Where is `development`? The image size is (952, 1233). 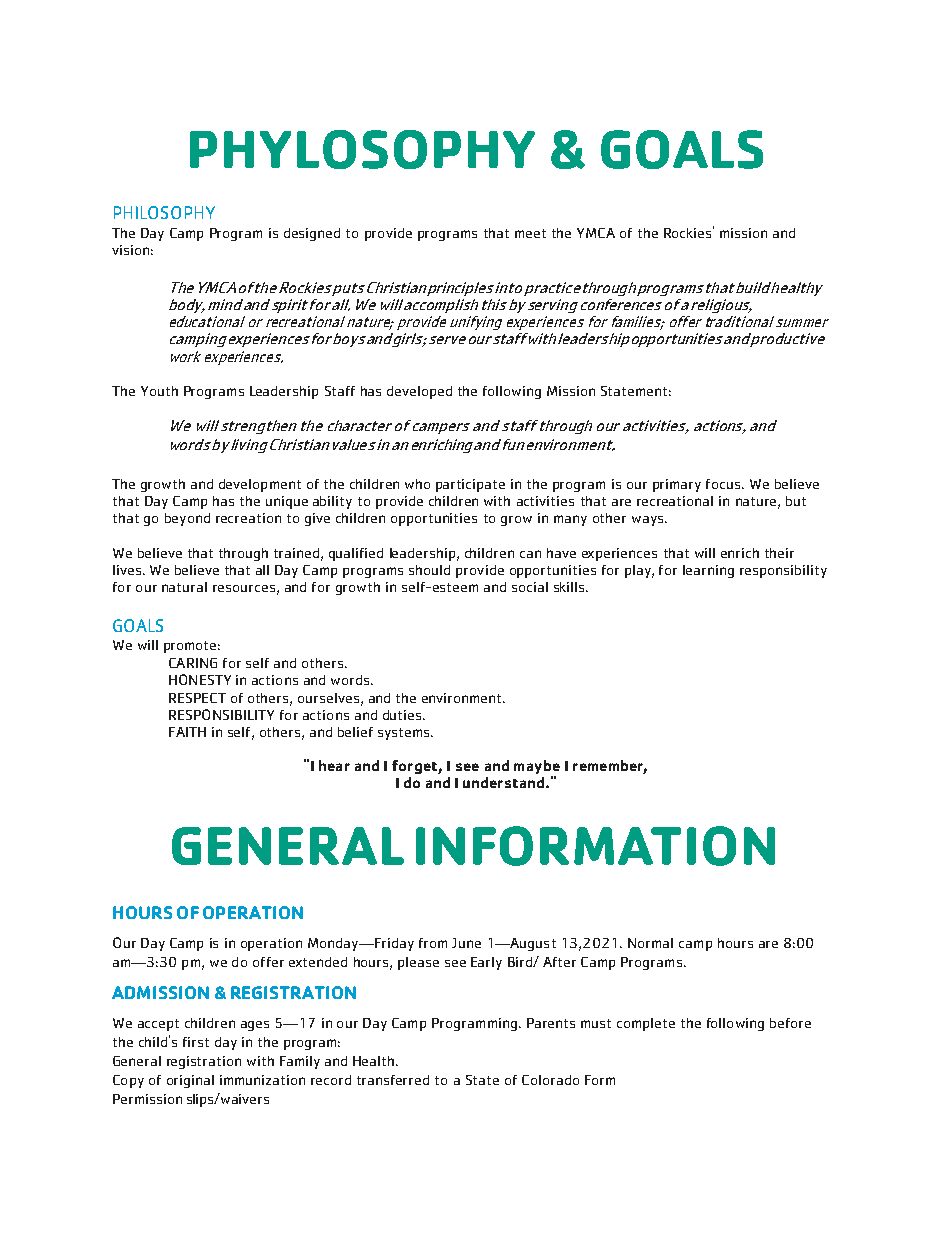
development is located at coordinates (260, 485).
